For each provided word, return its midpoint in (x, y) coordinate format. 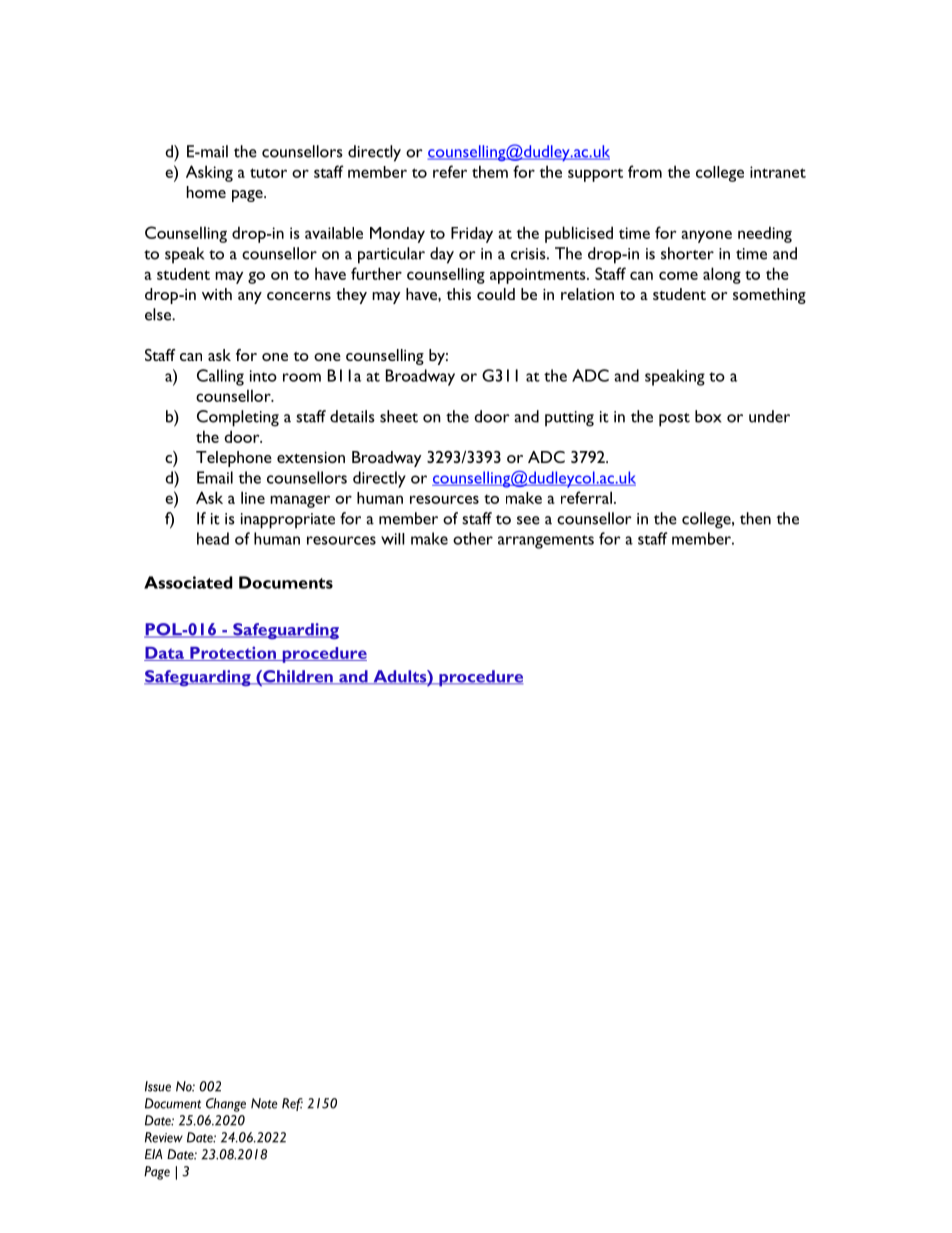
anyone (707, 236)
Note (264, 1103)
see (528, 520)
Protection (233, 653)
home (206, 192)
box (708, 416)
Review (164, 1137)
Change (226, 1105)
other (473, 538)
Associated (188, 582)
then (755, 518)
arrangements (546, 542)
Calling (220, 377)
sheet (399, 416)
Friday (472, 235)
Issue (158, 1086)
